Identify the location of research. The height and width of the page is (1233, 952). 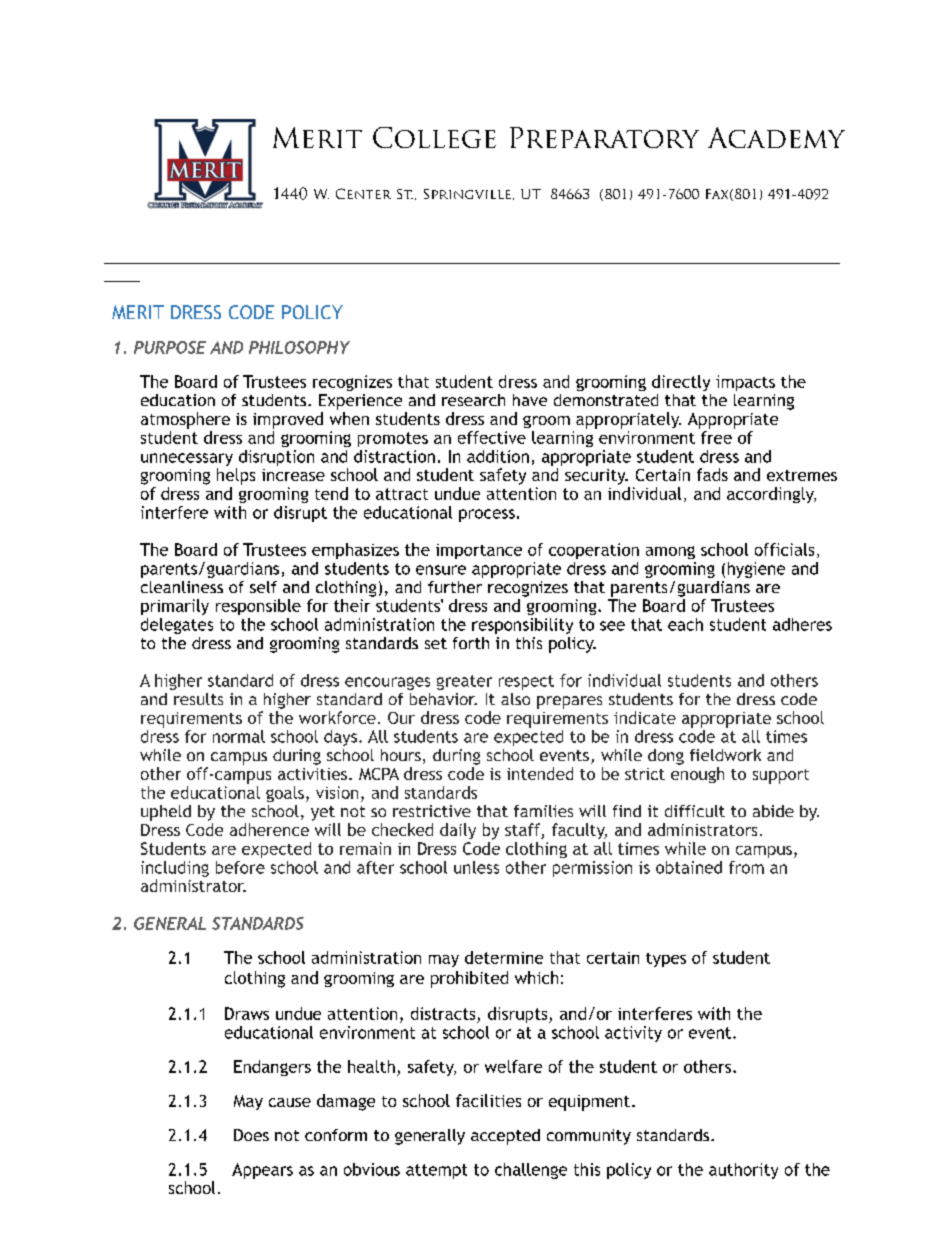
(473, 400).
